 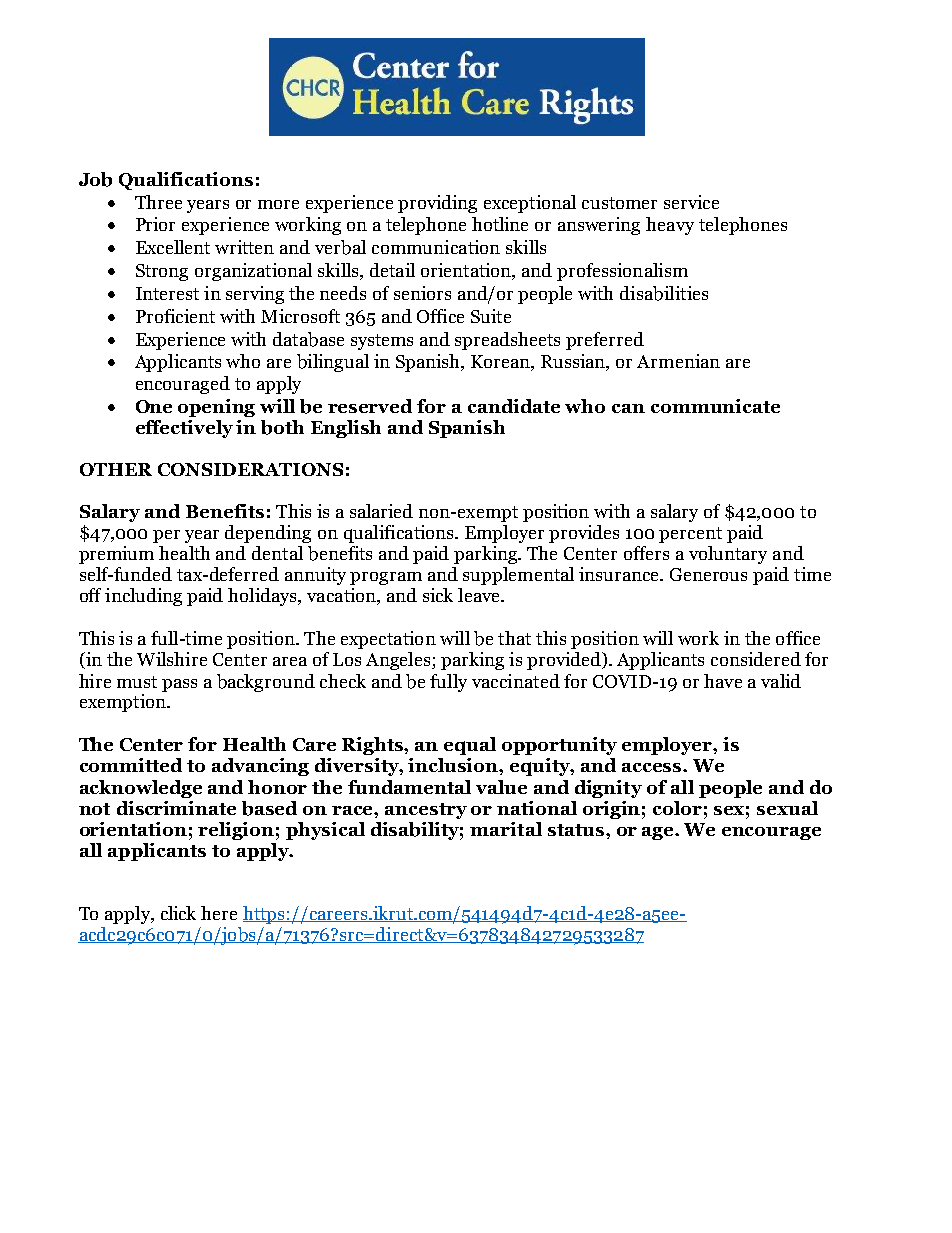 What do you see at coordinates (116, 555) in the screenshot?
I see `premium` at bounding box center [116, 555].
